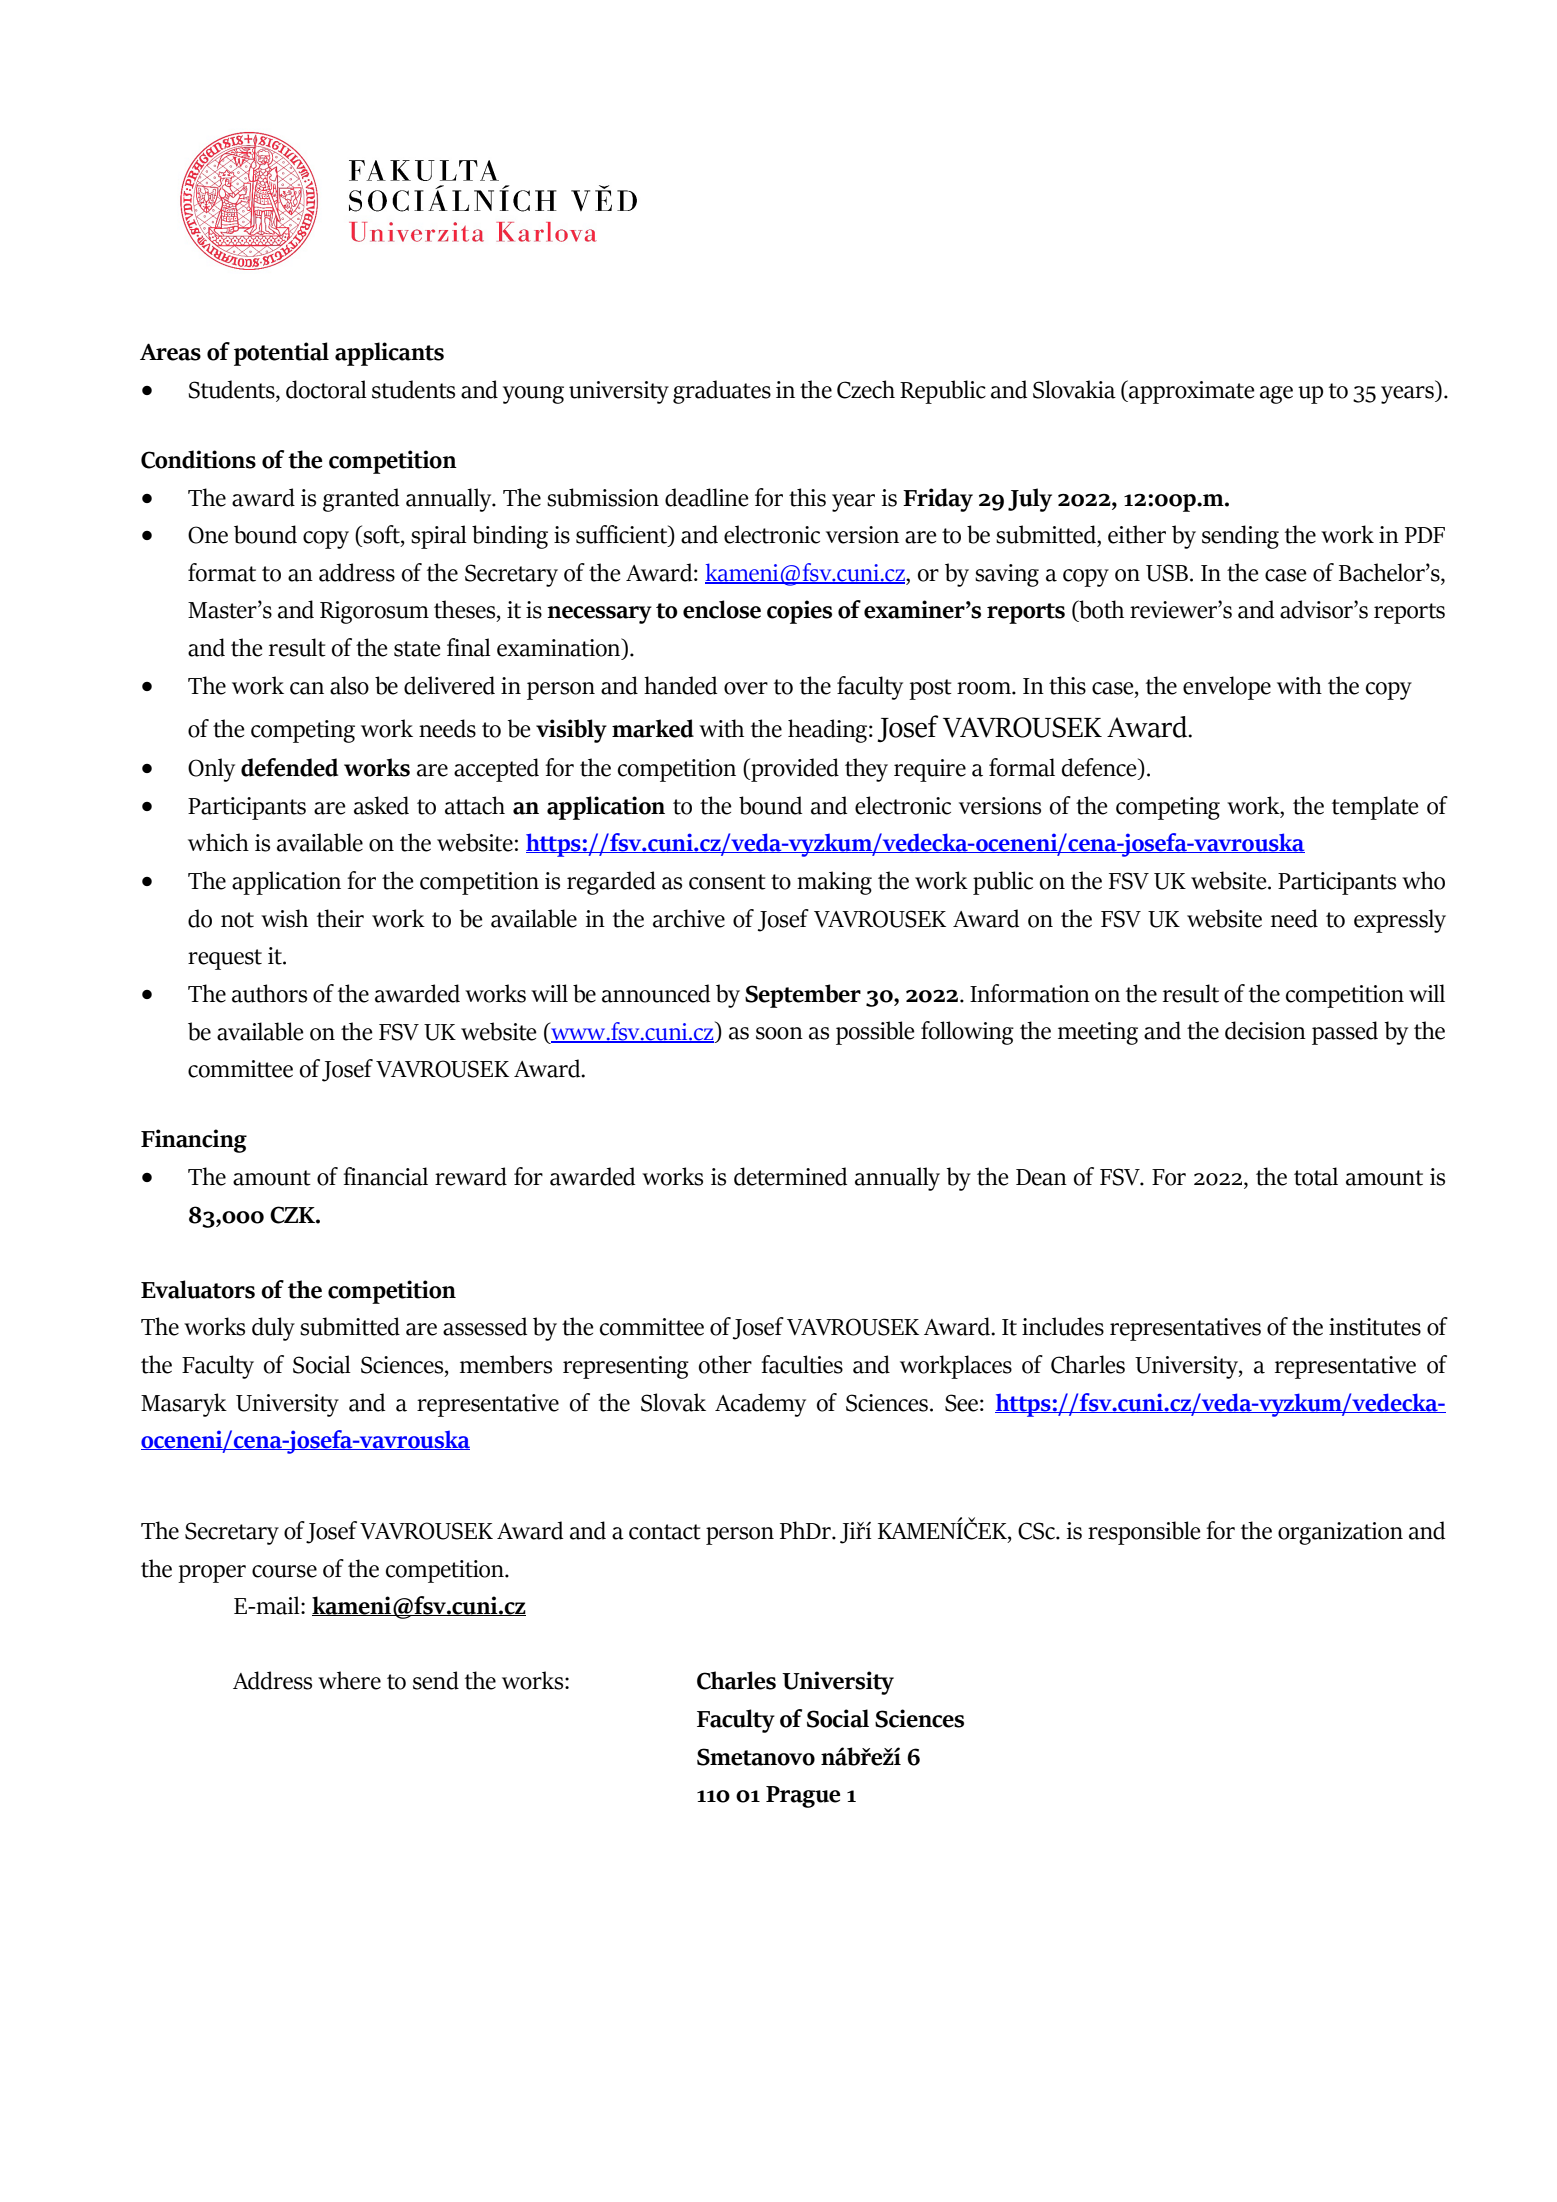 Image resolution: width=1557 pixels, height=2202 pixels. Describe the element at coordinates (326, 389) in the screenshot. I see `doctoral` at that location.
